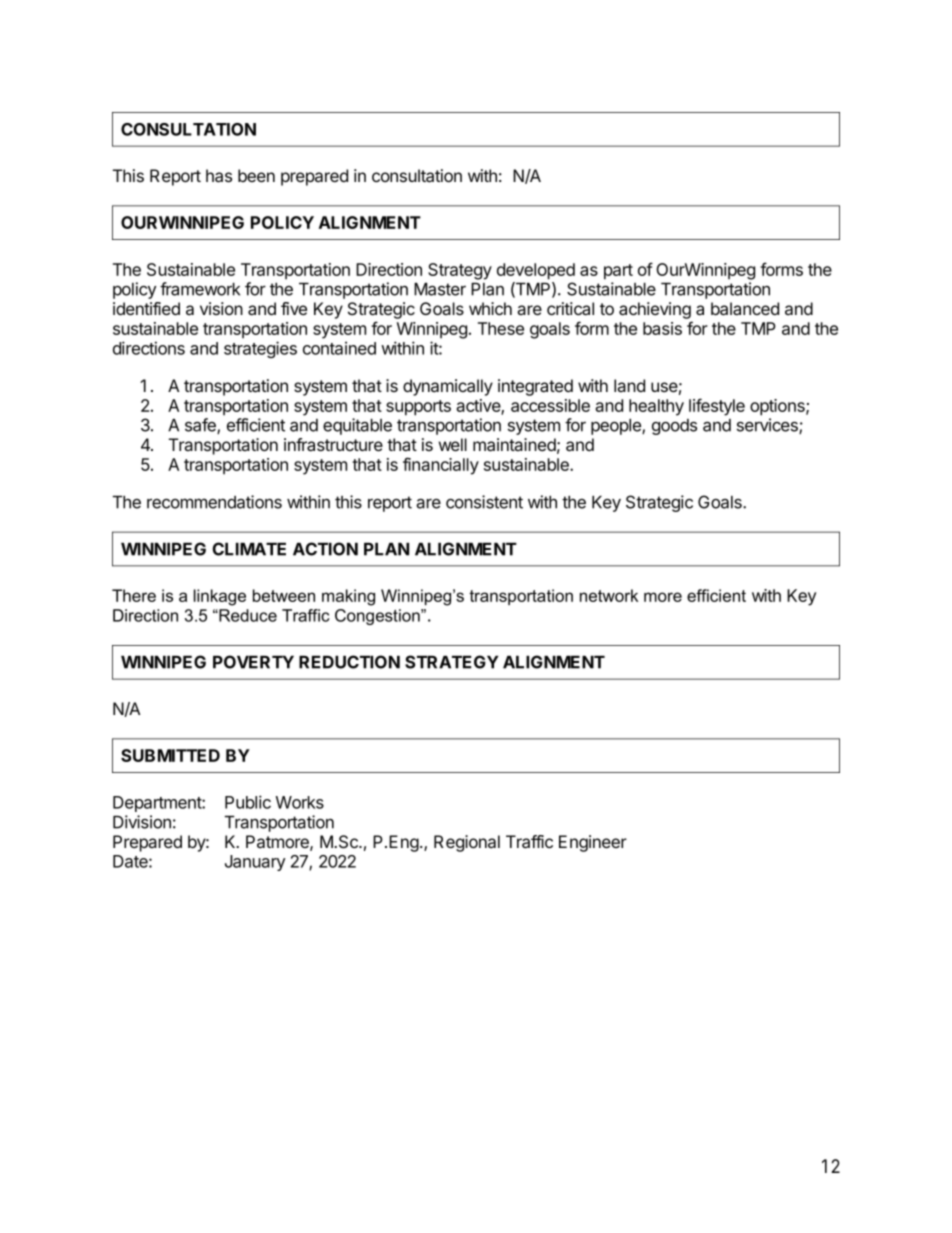 The width and height of the screenshot is (952, 1233). Describe the element at coordinates (219, 176) in the screenshot. I see `has` at that location.
